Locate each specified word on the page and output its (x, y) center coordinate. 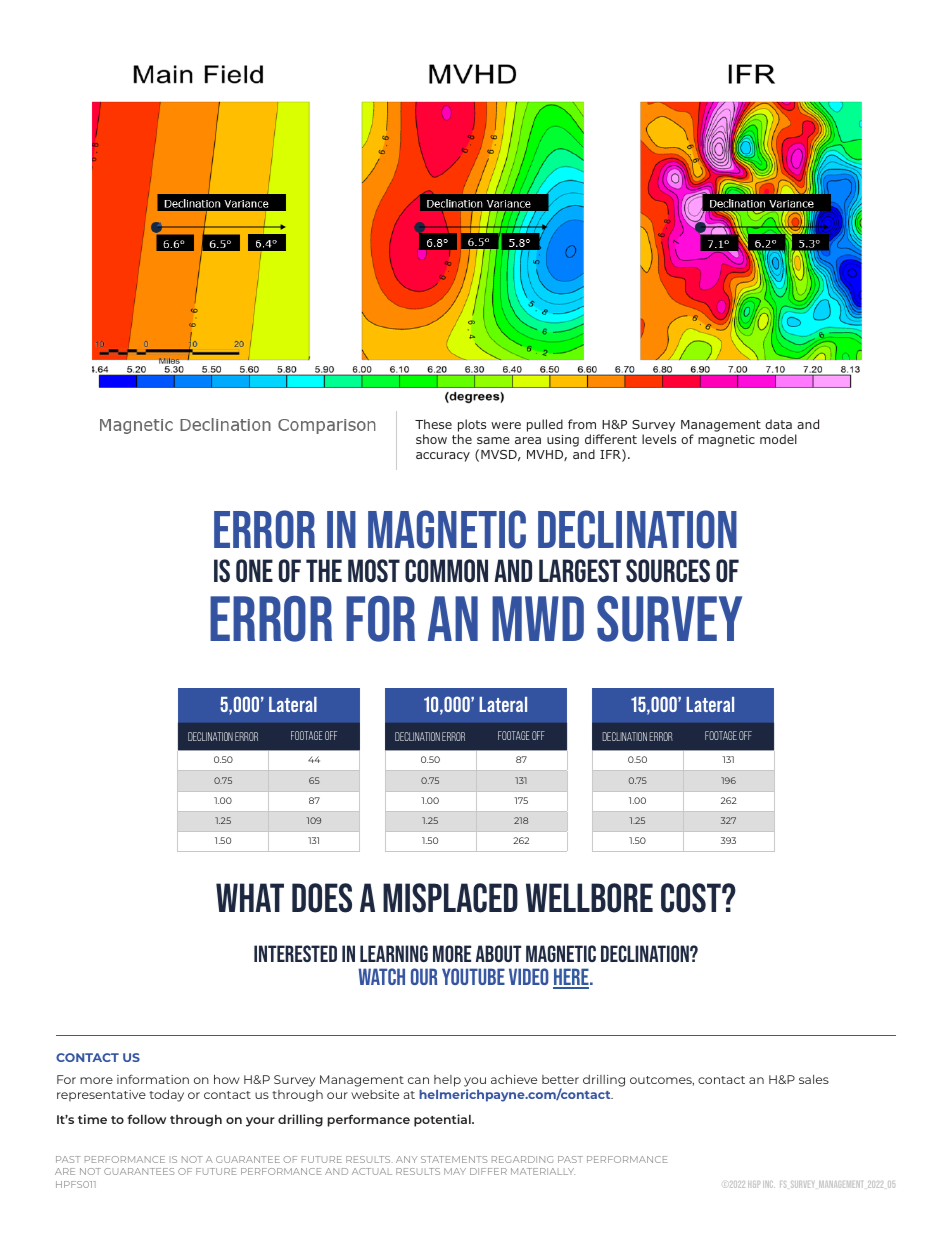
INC (769, 1184)
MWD (538, 618)
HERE (572, 978)
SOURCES (668, 571)
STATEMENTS (454, 1159)
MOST (374, 571)
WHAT (250, 897)
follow (146, 1119)
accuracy (443, 457)
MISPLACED (450, 898)
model (778, 439)
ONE (254, 571)
